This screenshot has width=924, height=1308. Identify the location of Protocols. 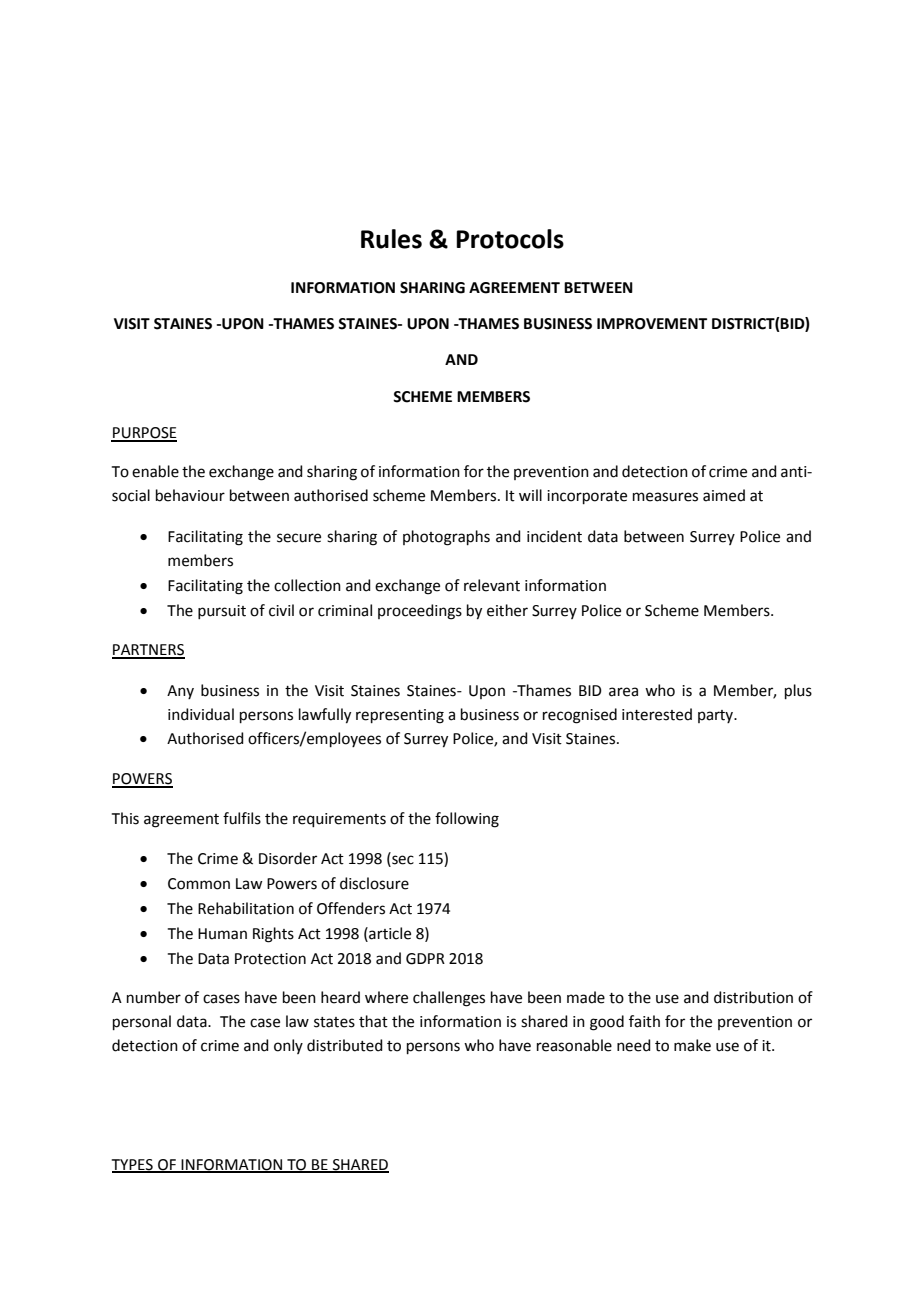
(510, 239).
